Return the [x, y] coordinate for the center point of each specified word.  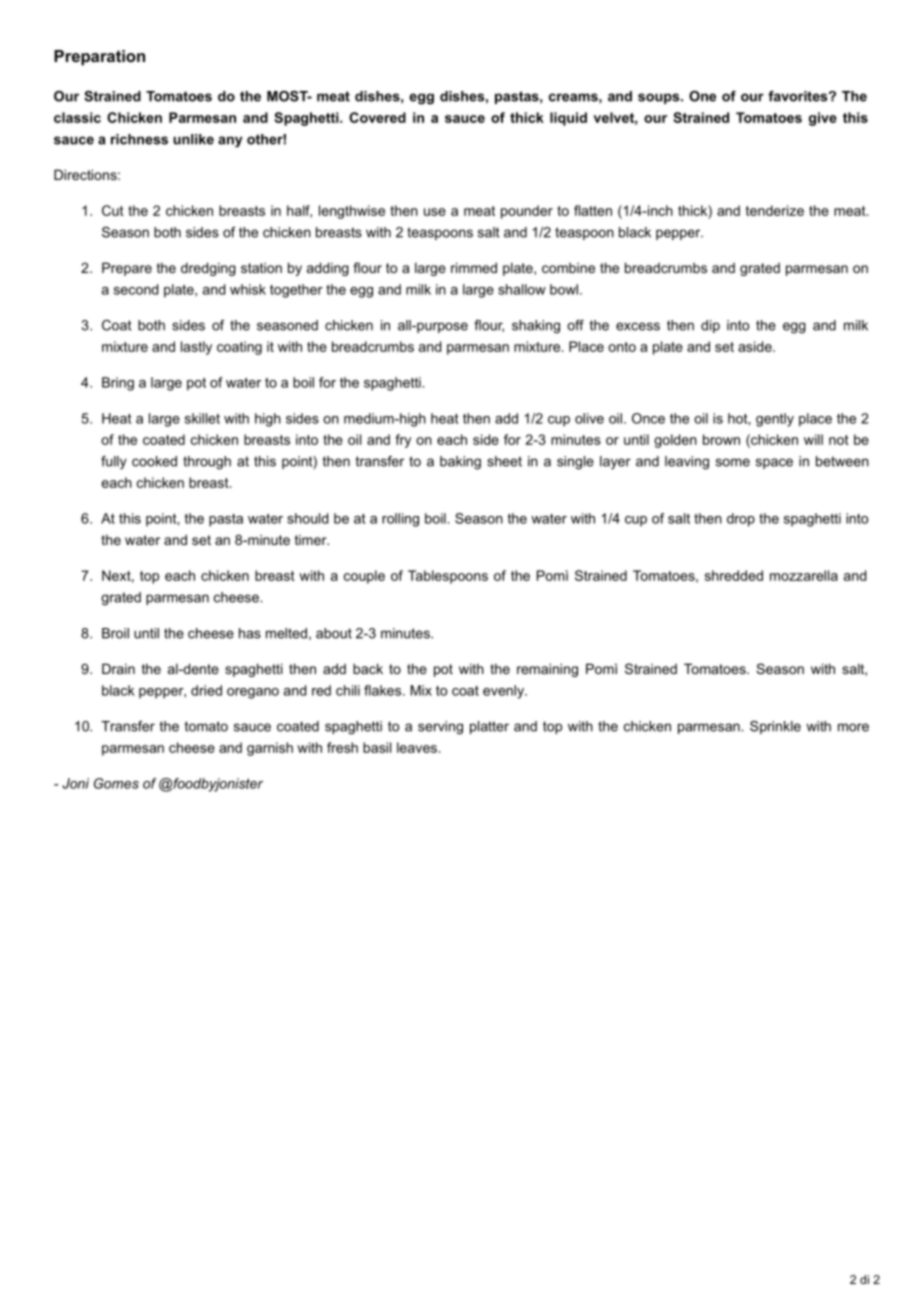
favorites [799, 96]
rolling [400, 520]
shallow [522, 289]
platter [489, 727]
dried [206, 690]
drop [741, 520]
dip [710, 326]
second [136, 289]
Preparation [99, 58]
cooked [154, 461]
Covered [377, 117]
